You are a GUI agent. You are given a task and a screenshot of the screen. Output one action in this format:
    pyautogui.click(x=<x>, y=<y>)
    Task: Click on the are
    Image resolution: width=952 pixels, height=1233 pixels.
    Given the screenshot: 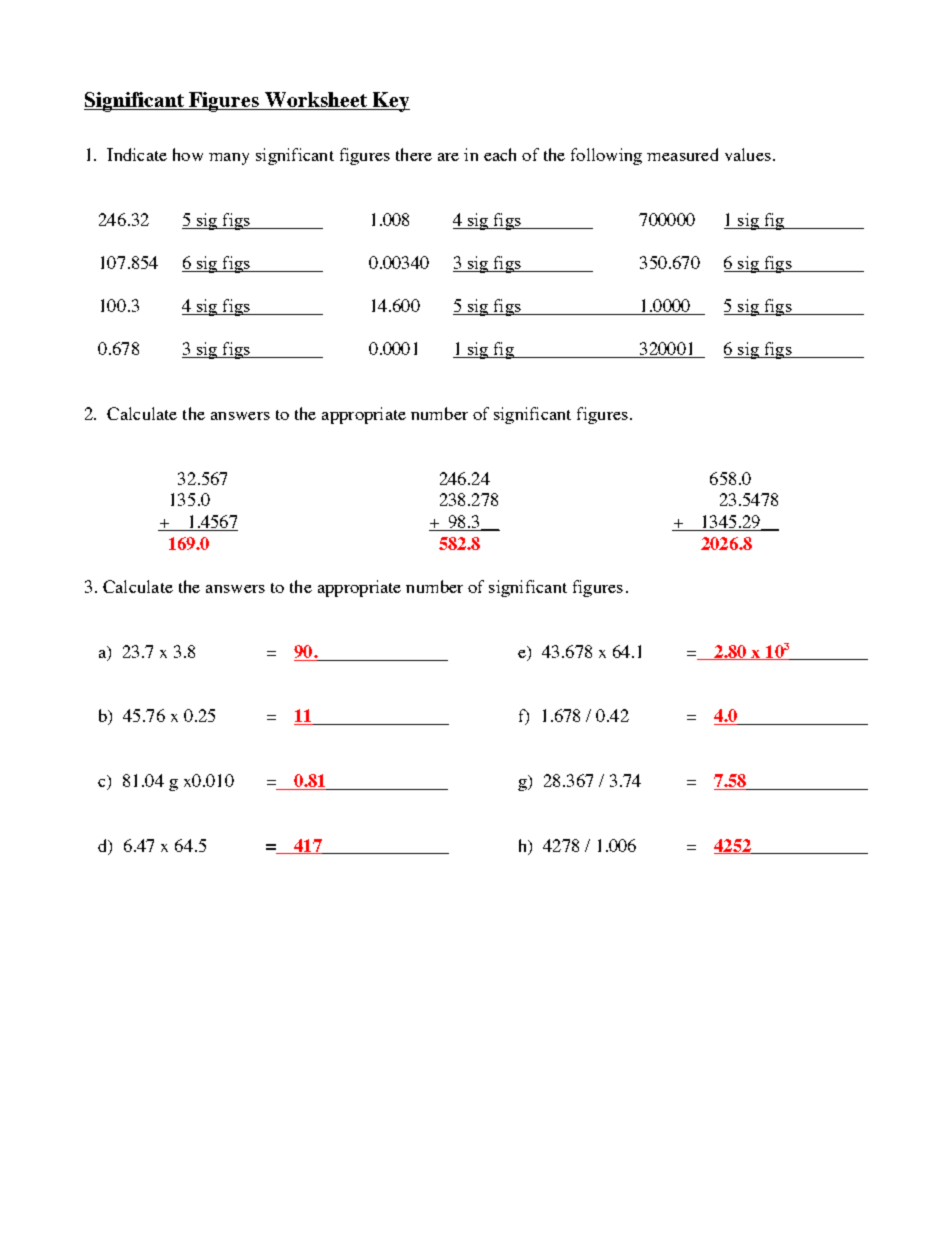 What is the action you would take?
    pyautogui.click(x=448, y=157)
